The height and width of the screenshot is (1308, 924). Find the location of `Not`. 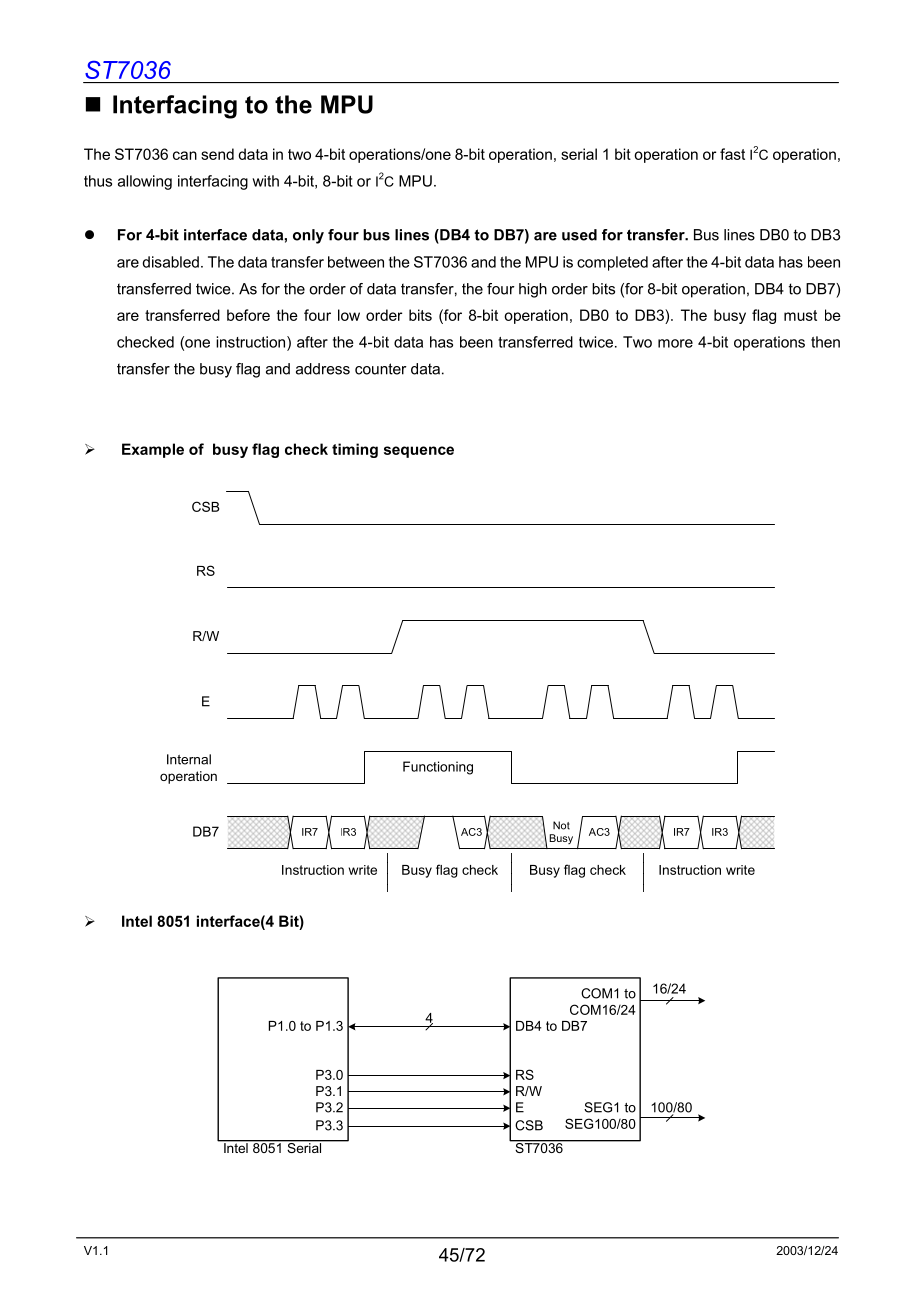

Not is located at coordinates (561, 825).
